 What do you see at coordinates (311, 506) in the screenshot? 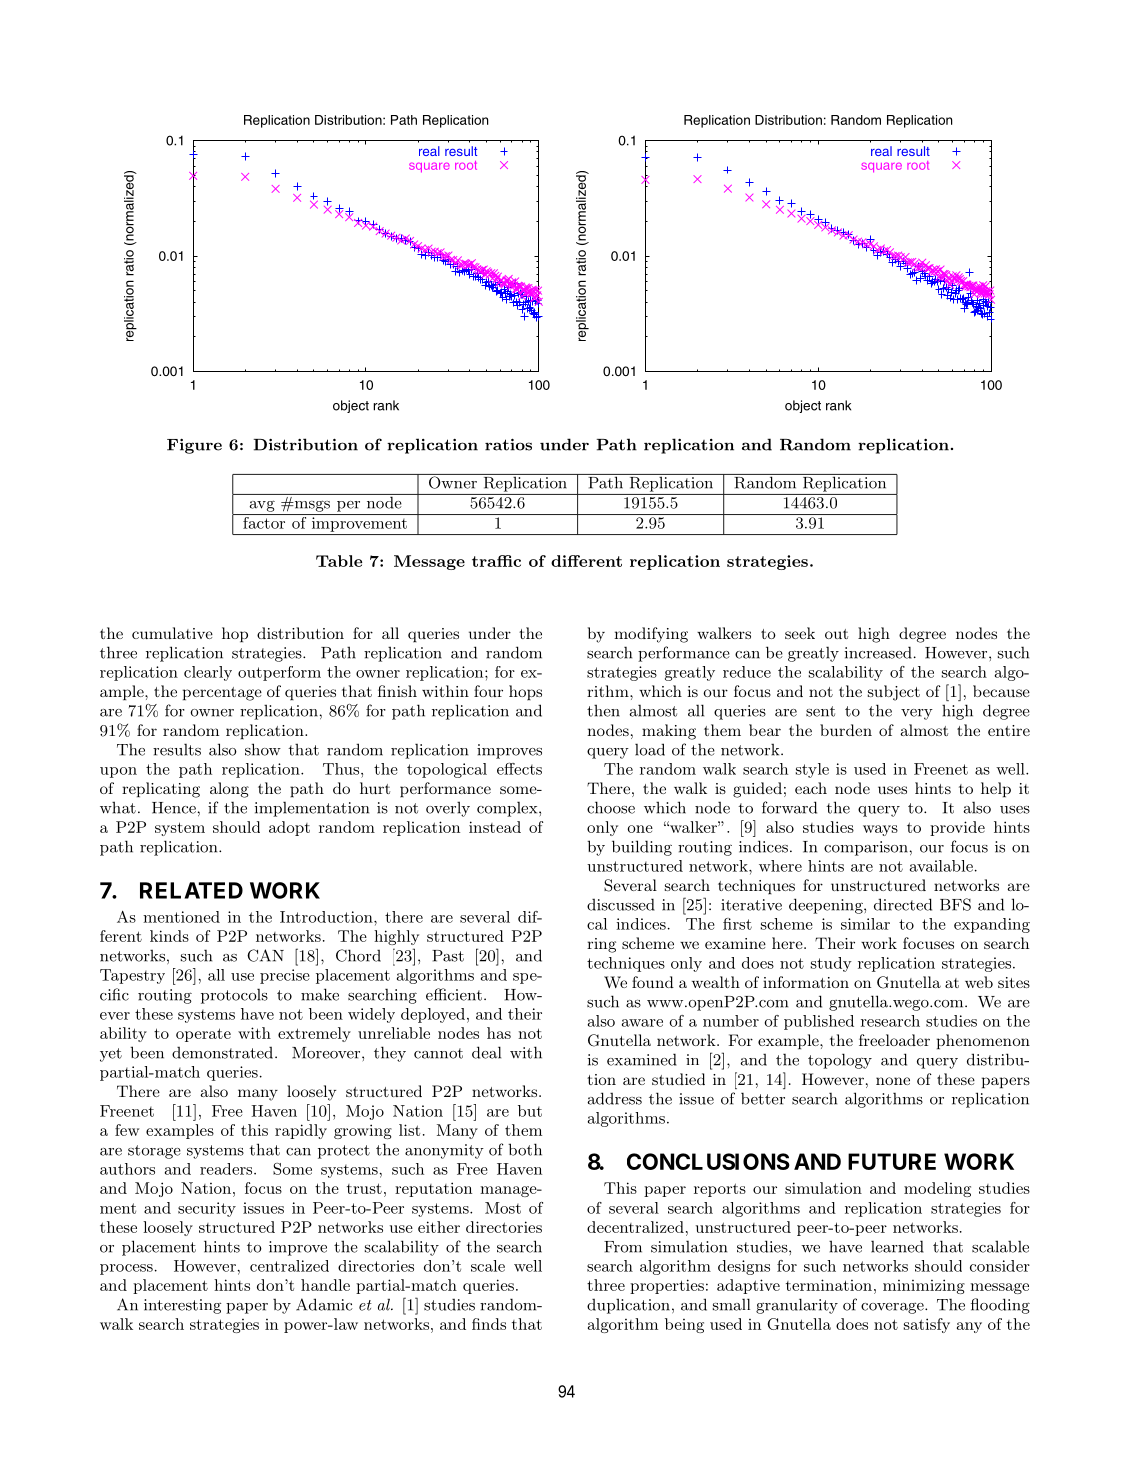
I see `msgs` at bounding box center [311, 506].
